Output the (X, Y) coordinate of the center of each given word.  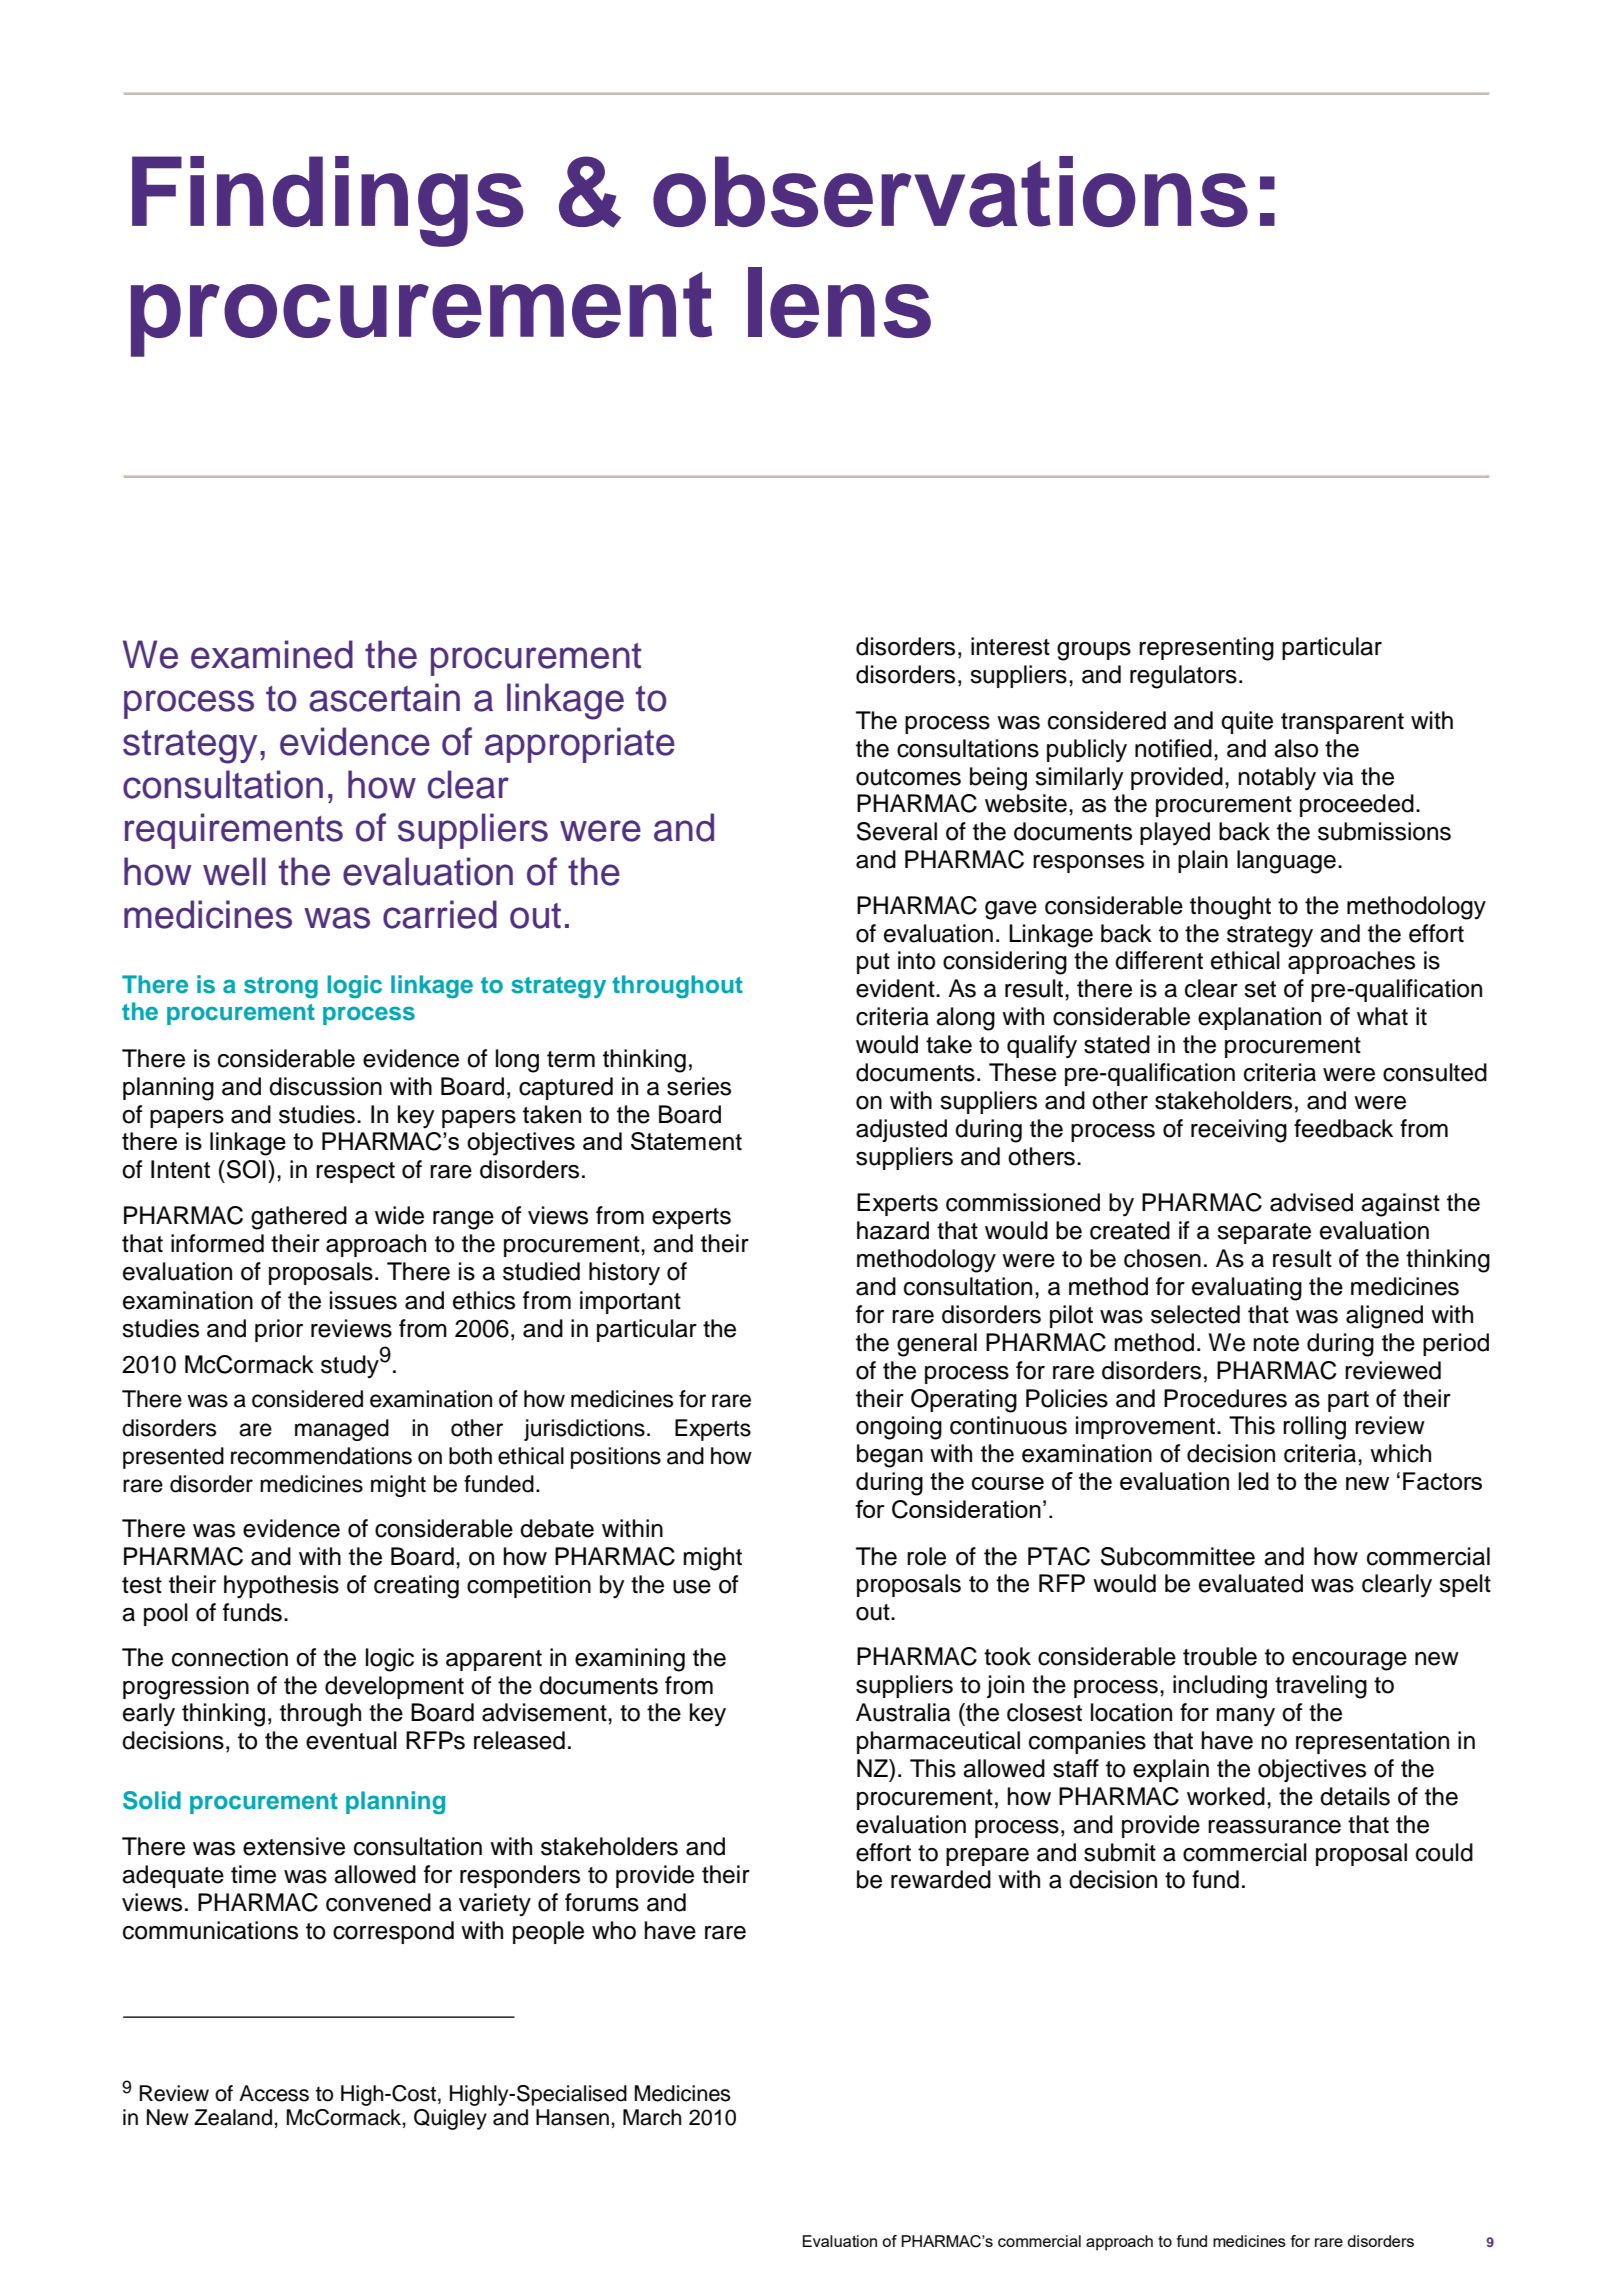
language (1286, 862)
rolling (1314, 1428)
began (890, 1456)
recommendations (321, 1456)
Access (274, 2093)
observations (950, 191)
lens (839, 302)
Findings (327, 201)
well (234, 871)
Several (897, 831)
